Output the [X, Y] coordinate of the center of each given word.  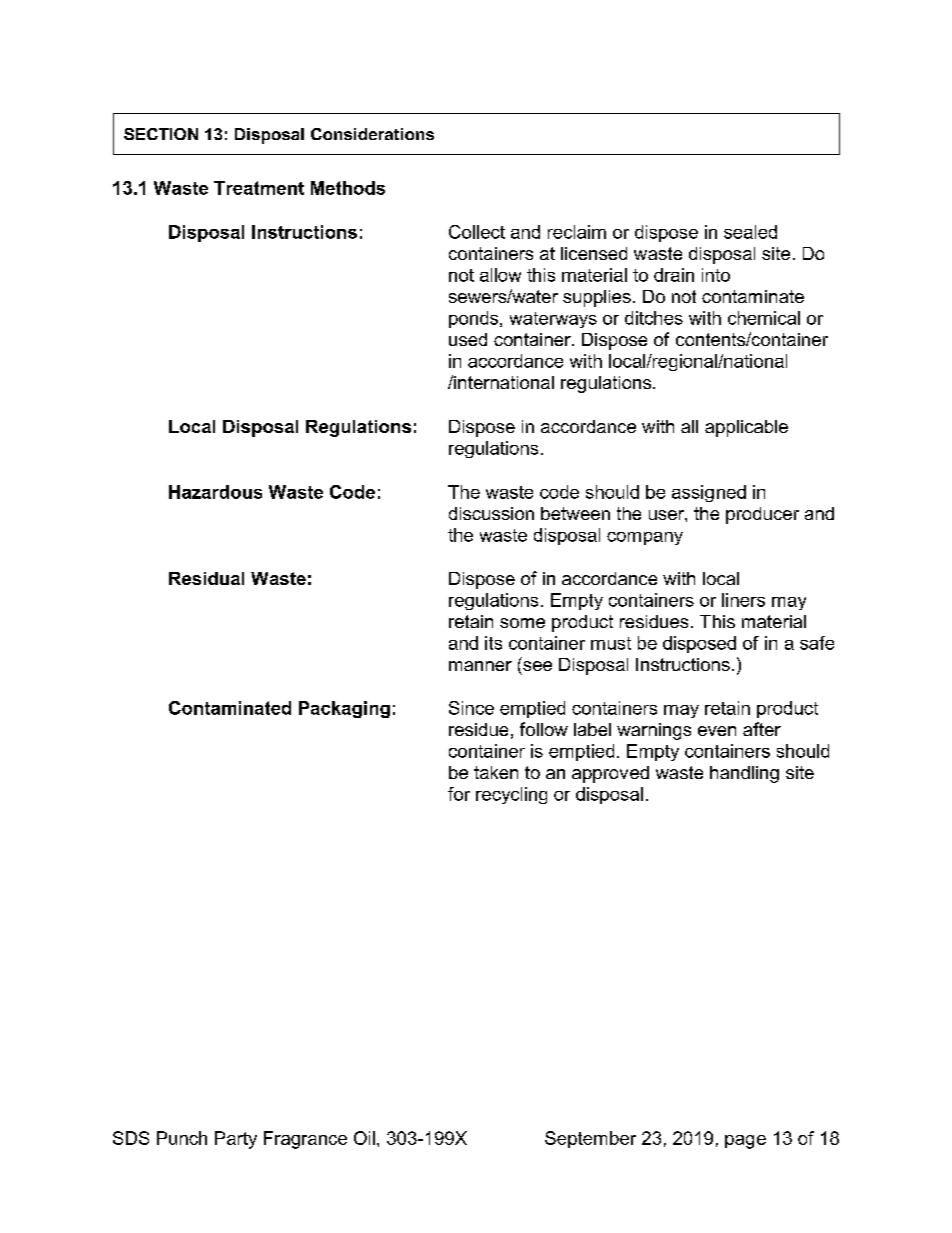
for [459, 794]
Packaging [344, 709]
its [493, 643]
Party [236, 1140]
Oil [364, 1138]
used [468, 339]
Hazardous [215, 492]
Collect [477, 232]
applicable [746, 428]
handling [744, 774]
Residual [206, 578]
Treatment [259, 188]
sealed [750, 232]
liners [743, 600]
